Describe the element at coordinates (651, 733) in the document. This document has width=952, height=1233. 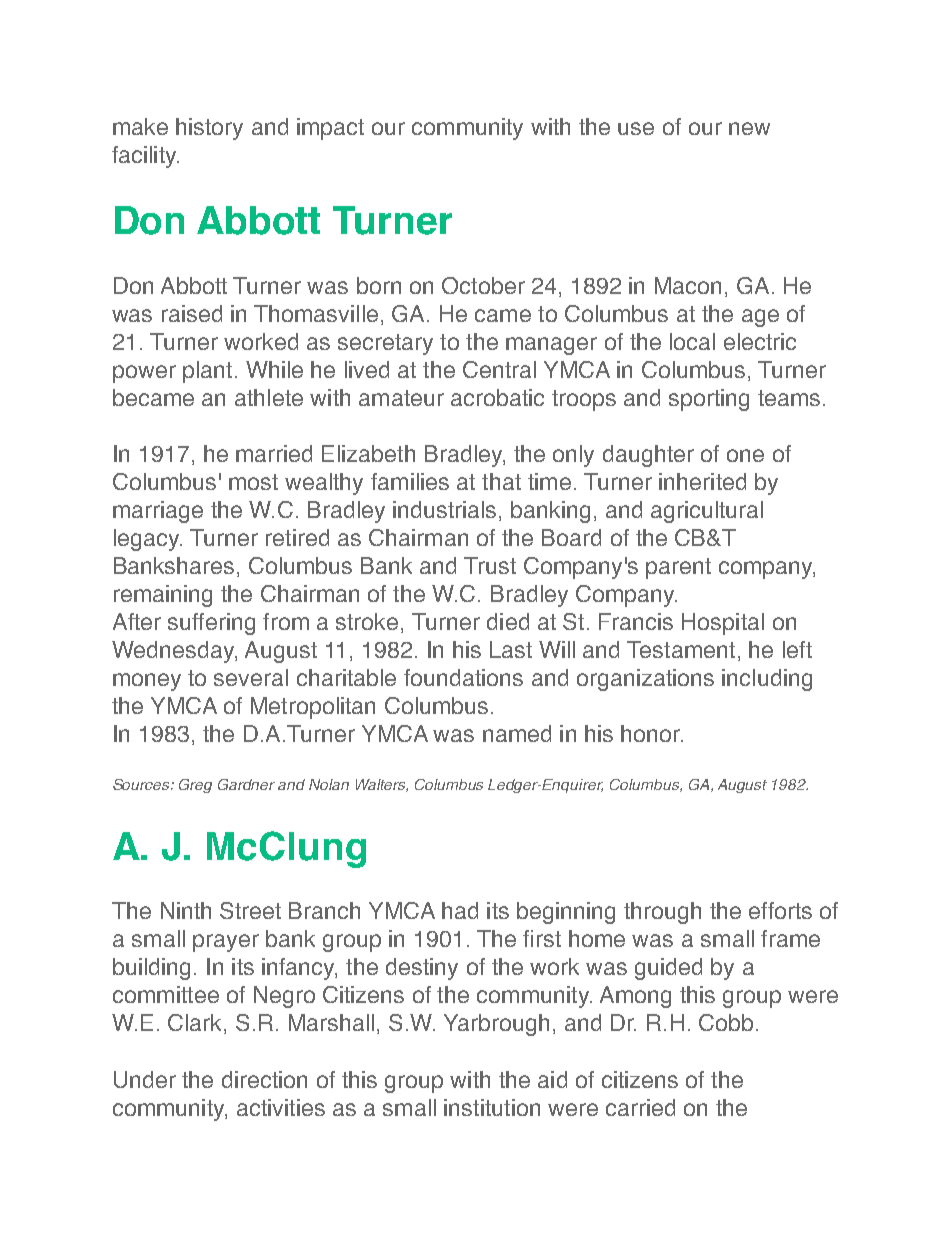
I see `honor` at that location.
